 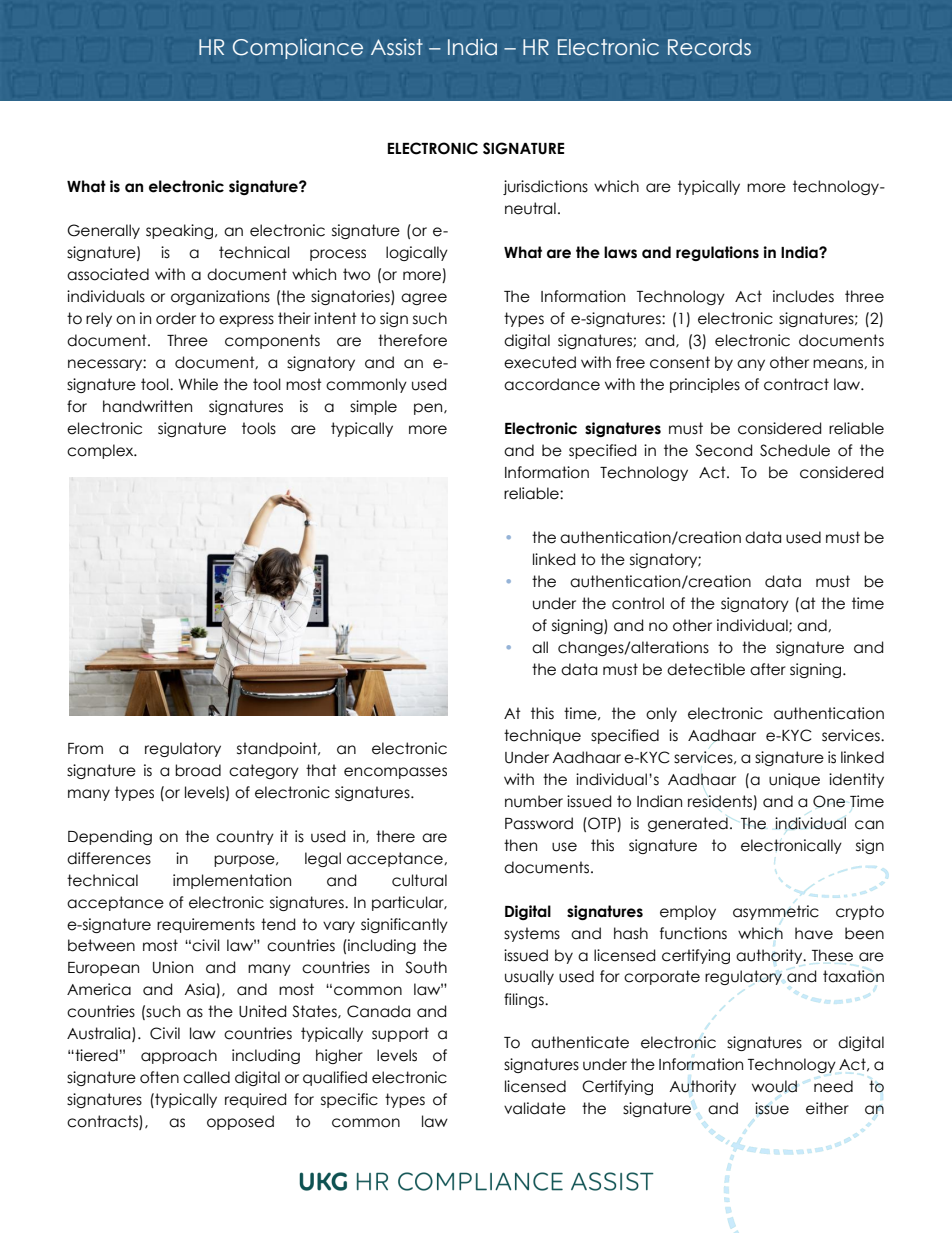 What do you see at coordinates (803, 296) in the page?
I see `includes` at bounding box center [803, 296].
